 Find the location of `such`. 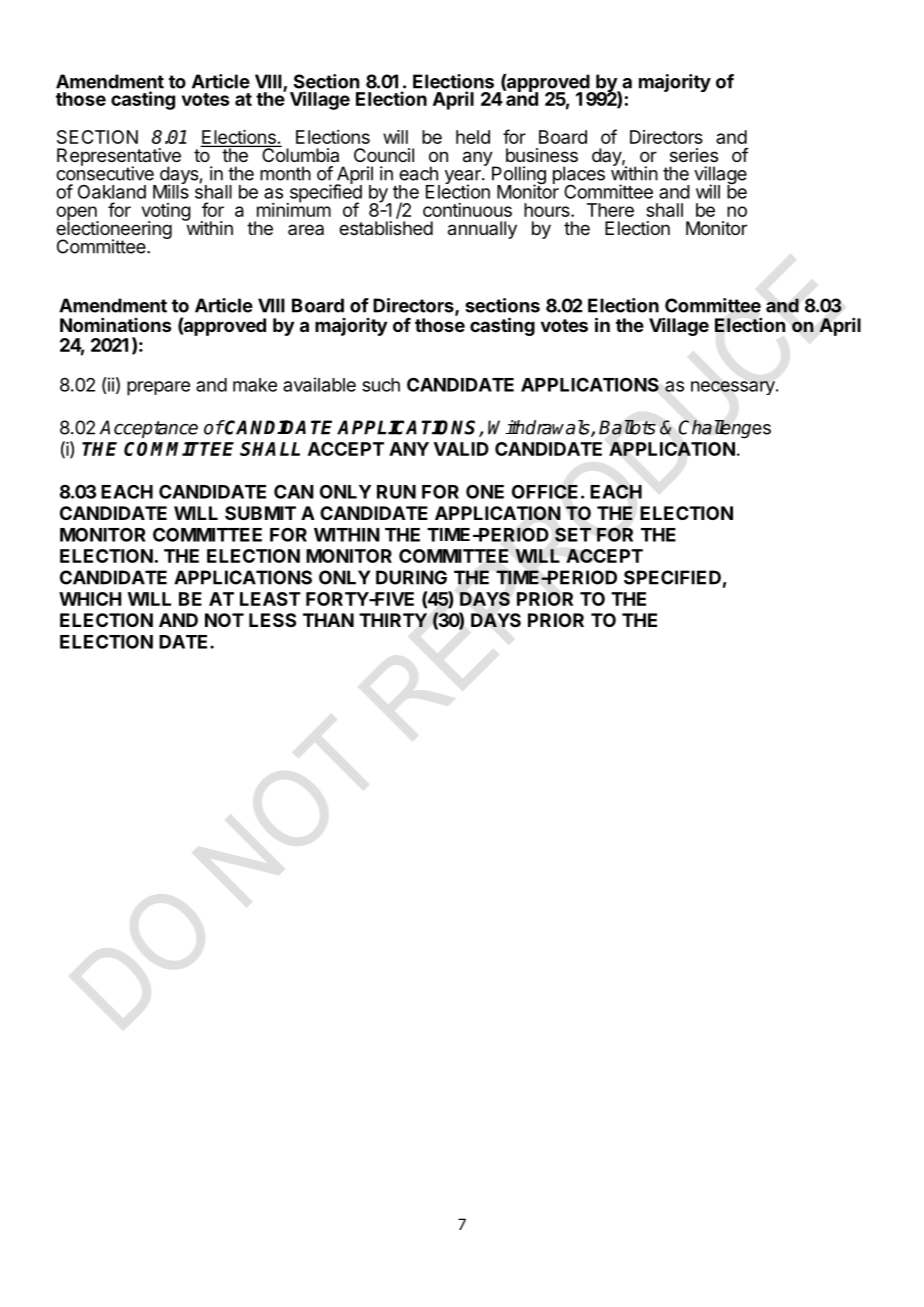

such is located at coordinates (381, 385).
